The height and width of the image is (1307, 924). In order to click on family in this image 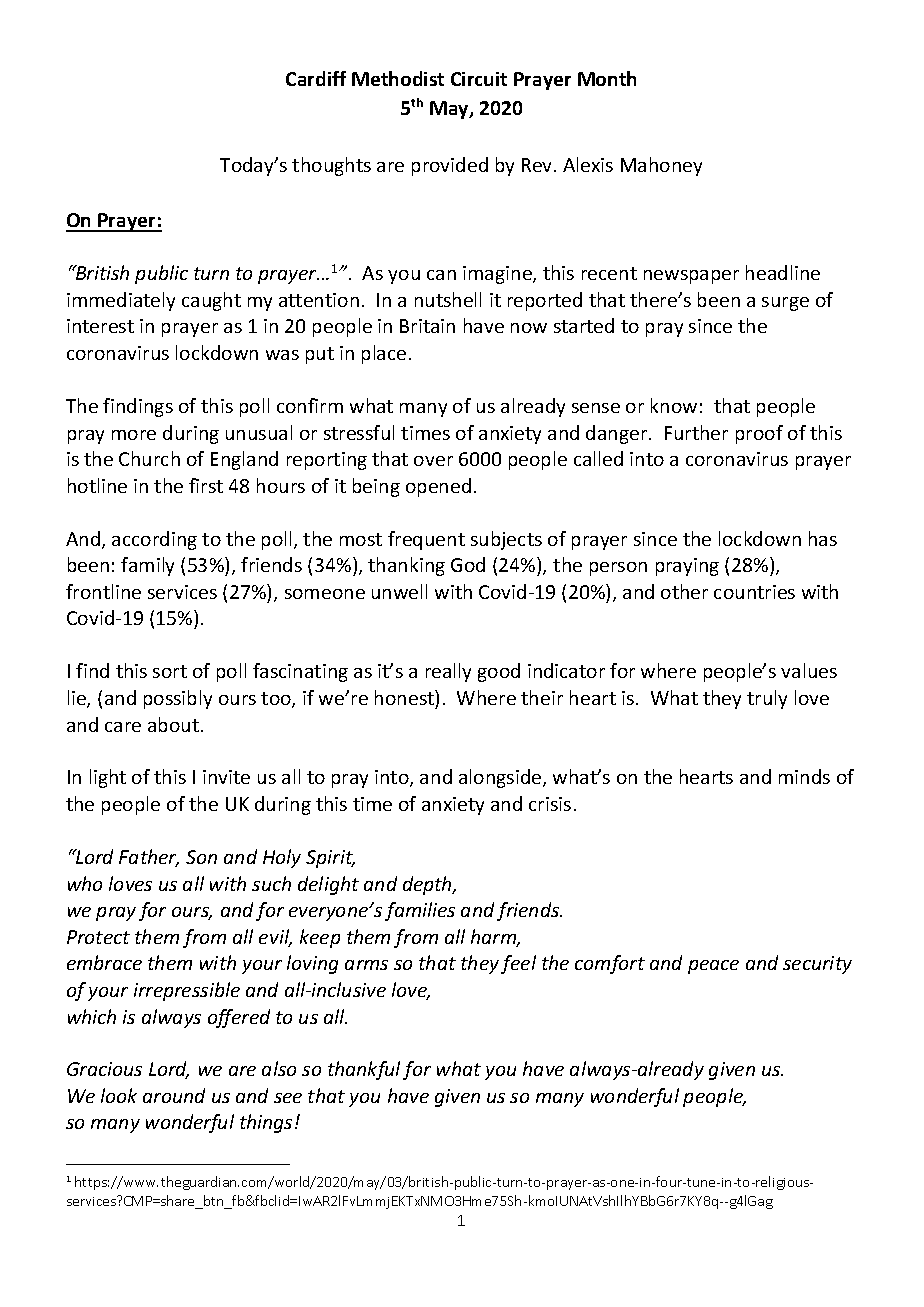, I will do `click(147, 566)`.
